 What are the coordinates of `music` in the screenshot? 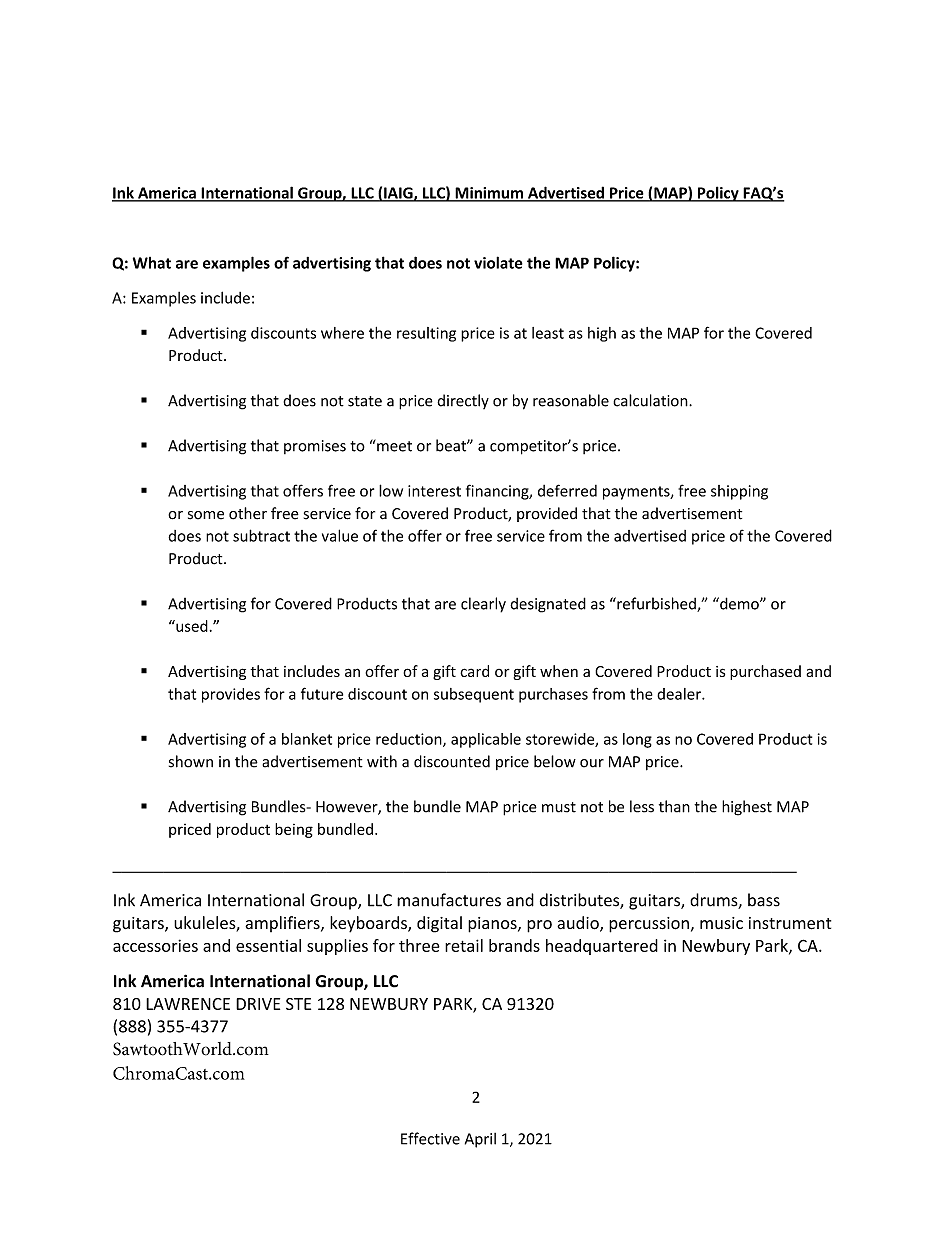 It's located at (721, 923).
